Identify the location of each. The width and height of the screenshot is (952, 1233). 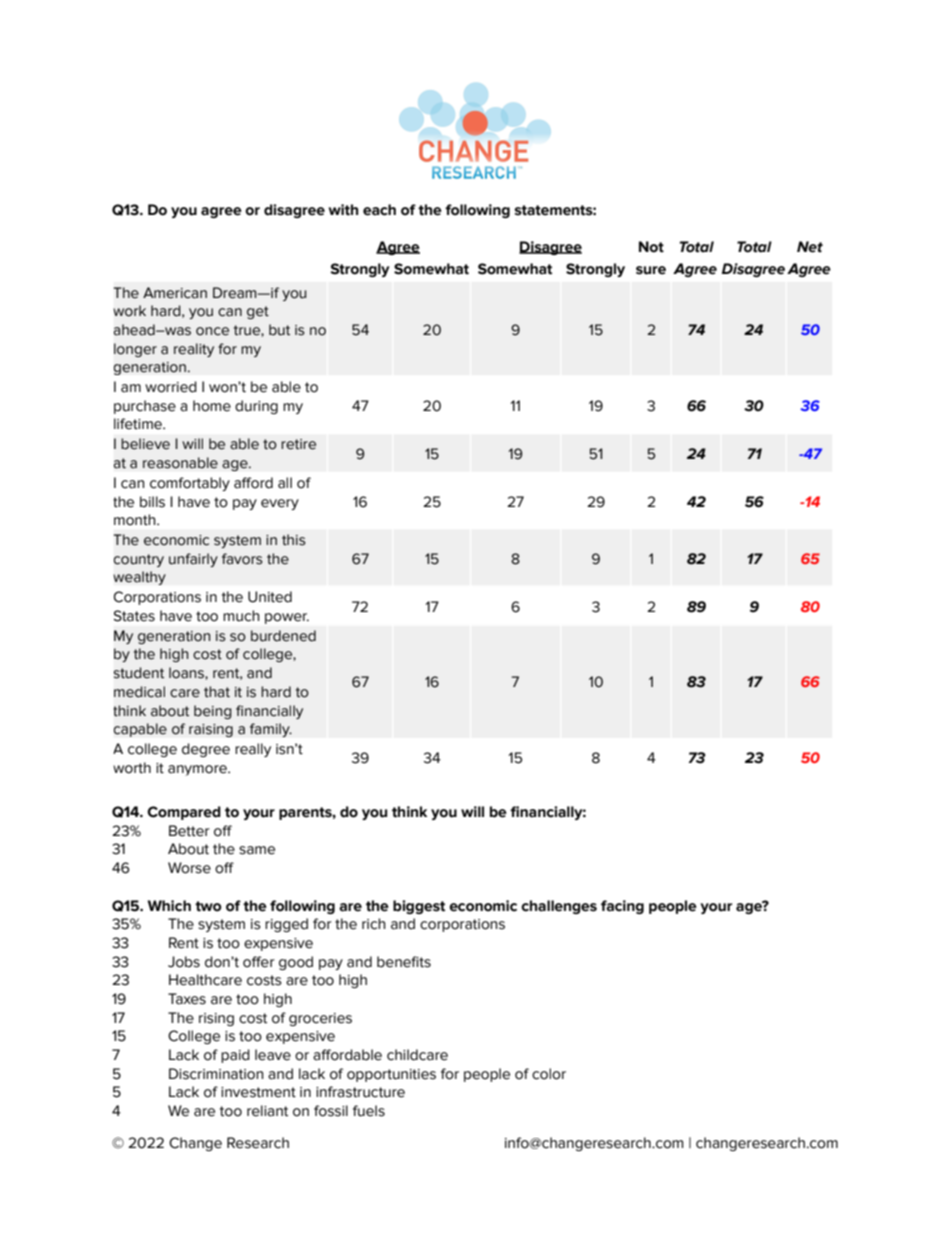
(379, 210).
